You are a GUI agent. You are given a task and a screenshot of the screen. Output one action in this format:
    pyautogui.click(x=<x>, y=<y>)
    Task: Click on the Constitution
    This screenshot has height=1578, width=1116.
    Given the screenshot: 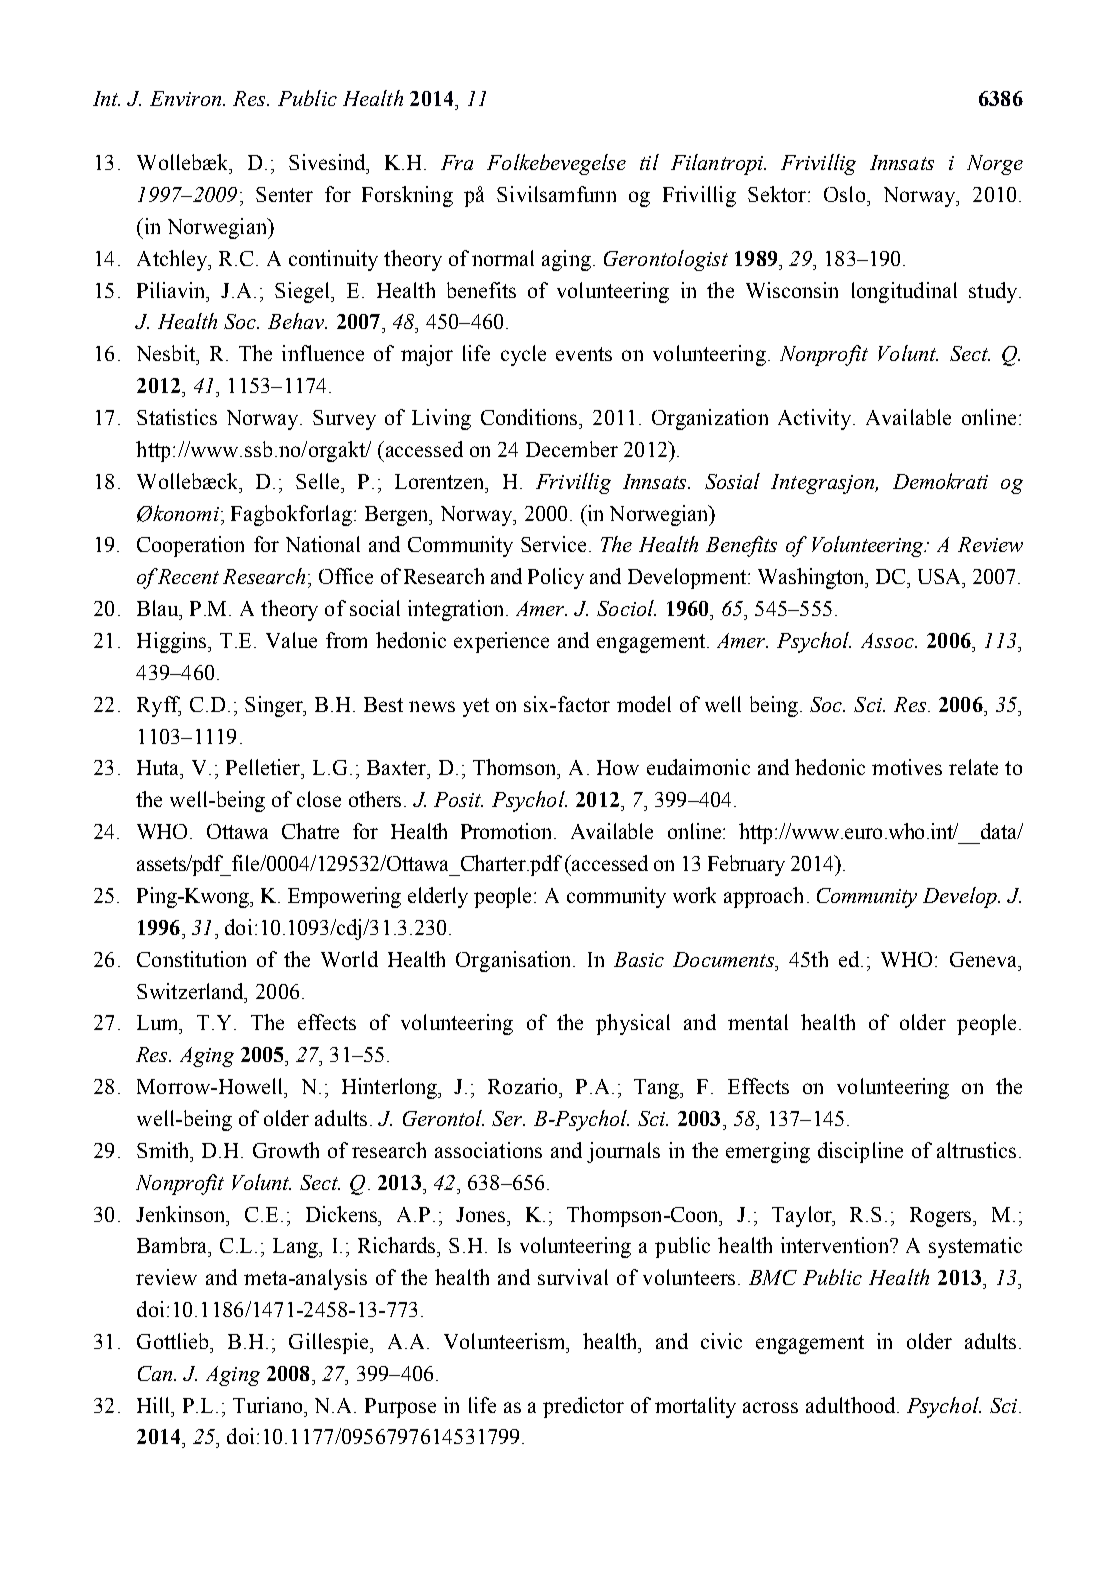 What is the action you would take?
    pyautogui.click(x=191, y=959)
